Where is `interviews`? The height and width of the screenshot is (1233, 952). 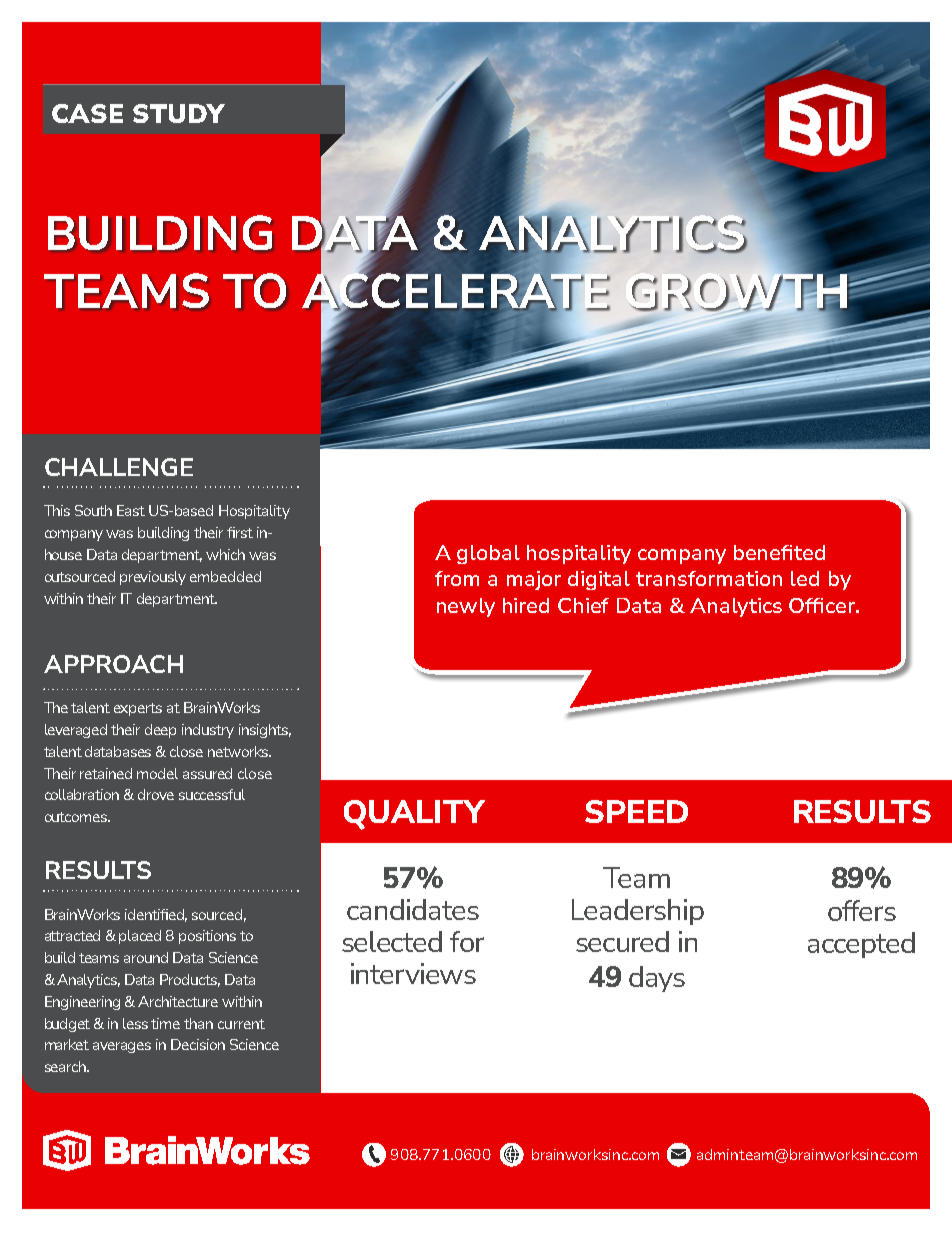 interviews is located at coordinates (413, 973).
